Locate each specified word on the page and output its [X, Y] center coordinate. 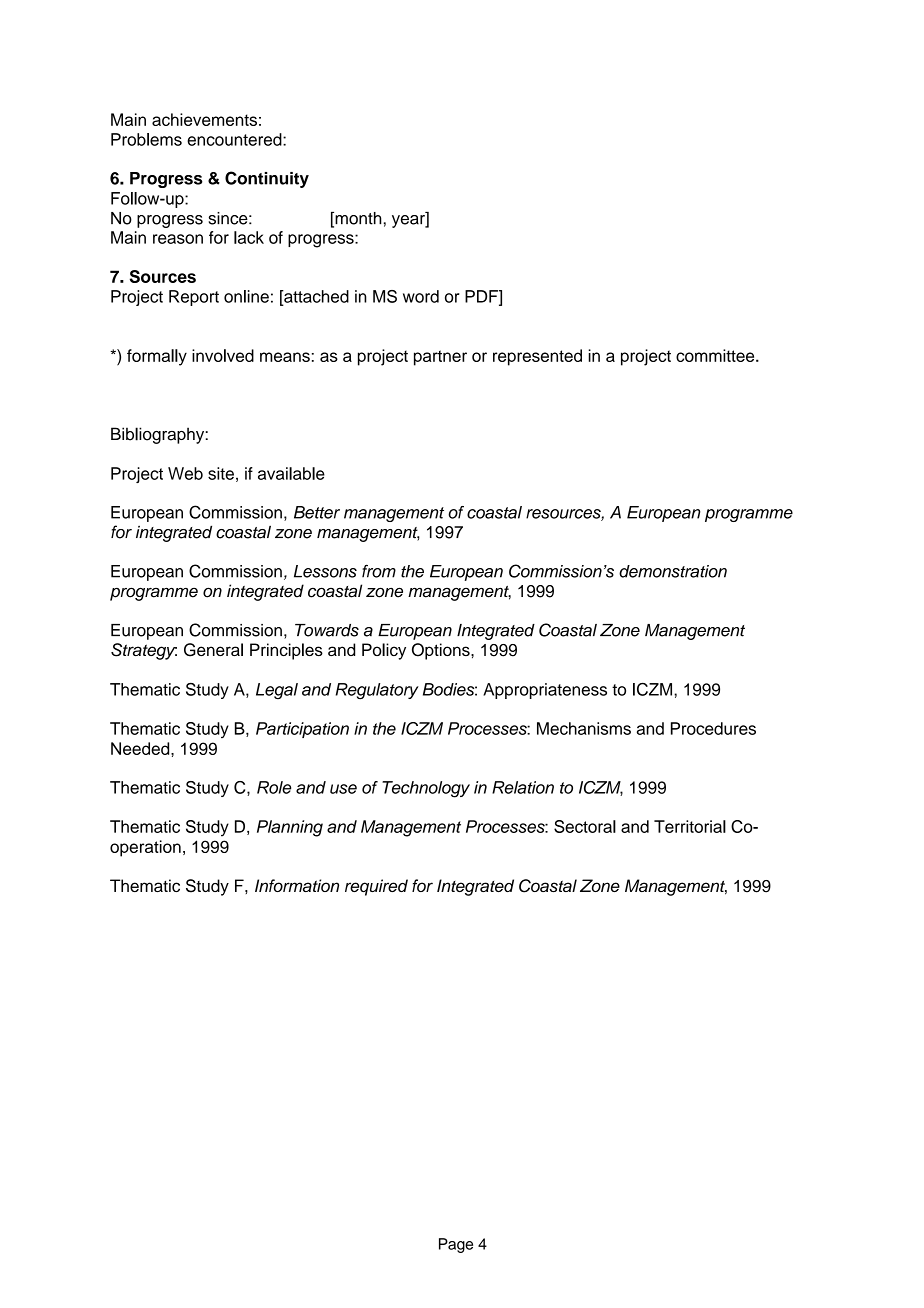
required [376, 887]
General [213, 650]
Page [456, 1245]
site [221, 473]
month [357, 219]
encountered [235, 139]
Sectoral [585, 826]
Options [442, 651]
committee [716, 355]
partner [440, 358]
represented [537, 357]
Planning [290, 828]
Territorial [690, 826]
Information [297, 885]
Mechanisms [584, 728]
